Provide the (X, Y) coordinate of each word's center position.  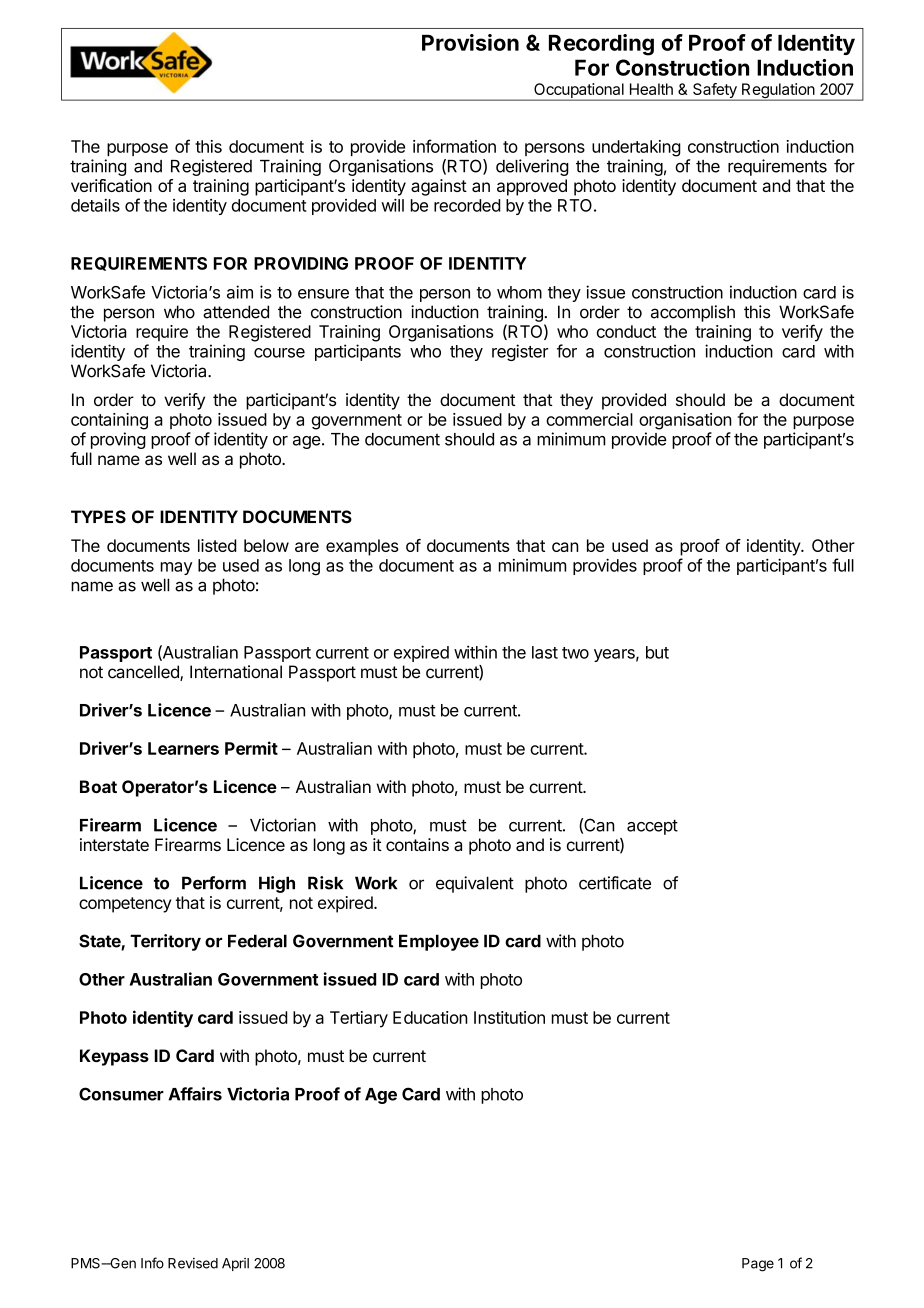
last (545, 652)
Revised (193, 1263)
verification (111, 185)
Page (758, 1265)
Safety (715, 92)
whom (519, 292)
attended (236, 312)
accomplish (693, 313)
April (235, 1264)
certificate (615, 883)
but (657, 652)
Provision (470, 42)
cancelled (144, 673)
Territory (165, 942)
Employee (439, 942)
